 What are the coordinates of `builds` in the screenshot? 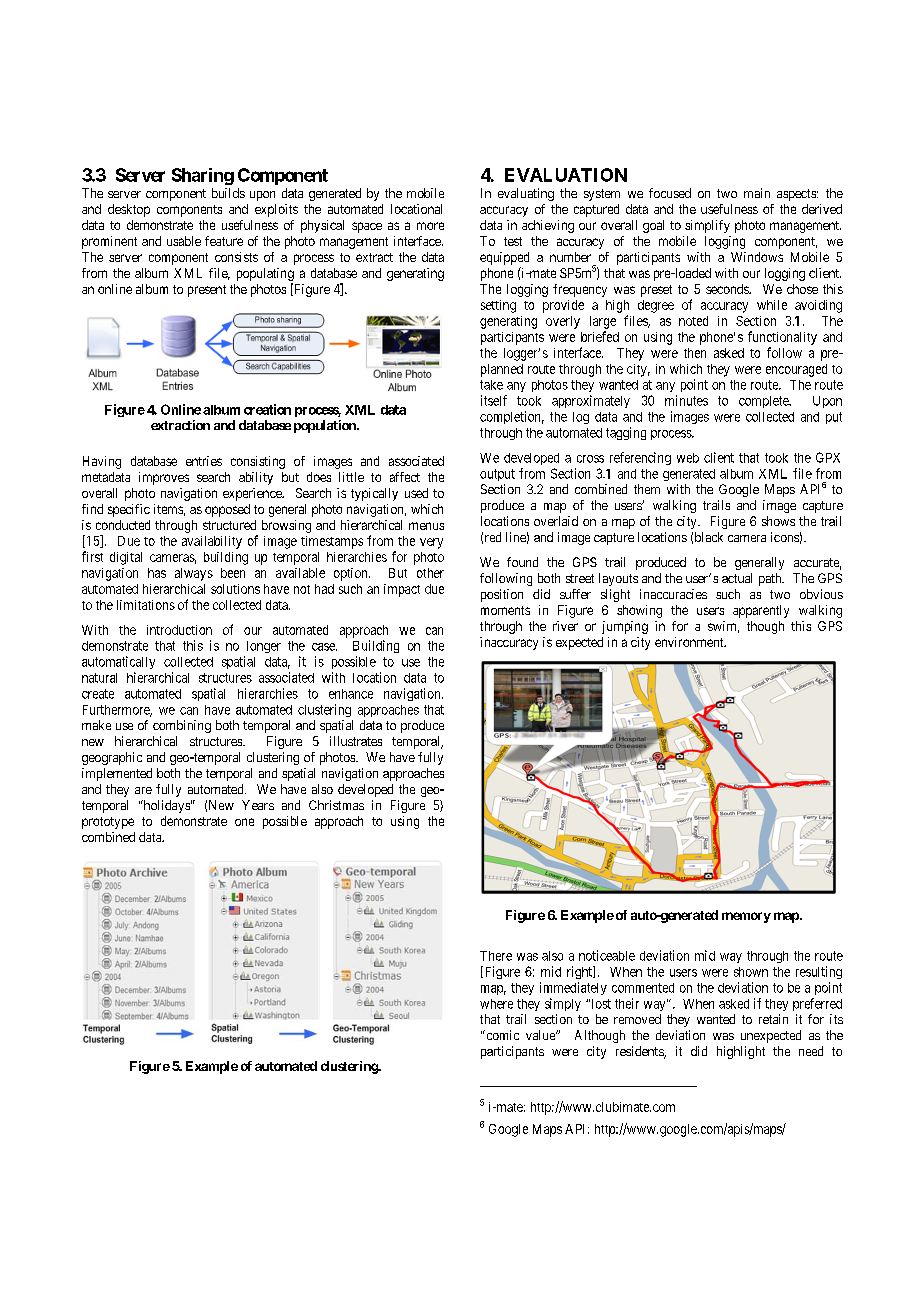 It's located at (228, 193).
